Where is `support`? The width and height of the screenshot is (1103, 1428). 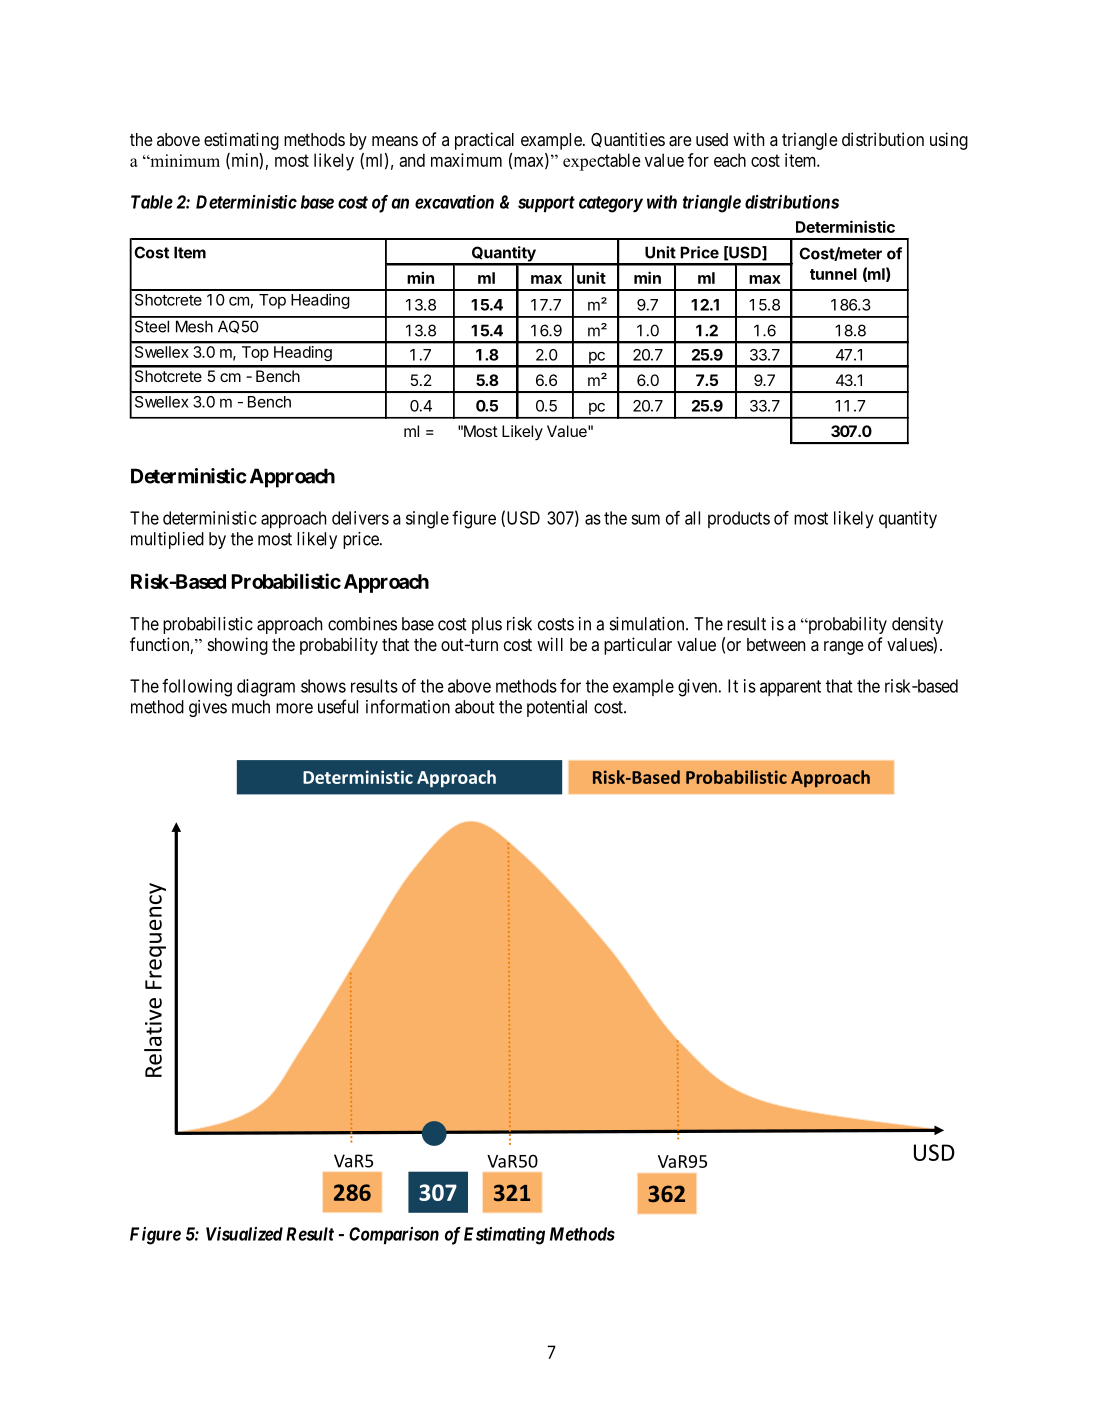
support is located at coordinates (546, 204).
